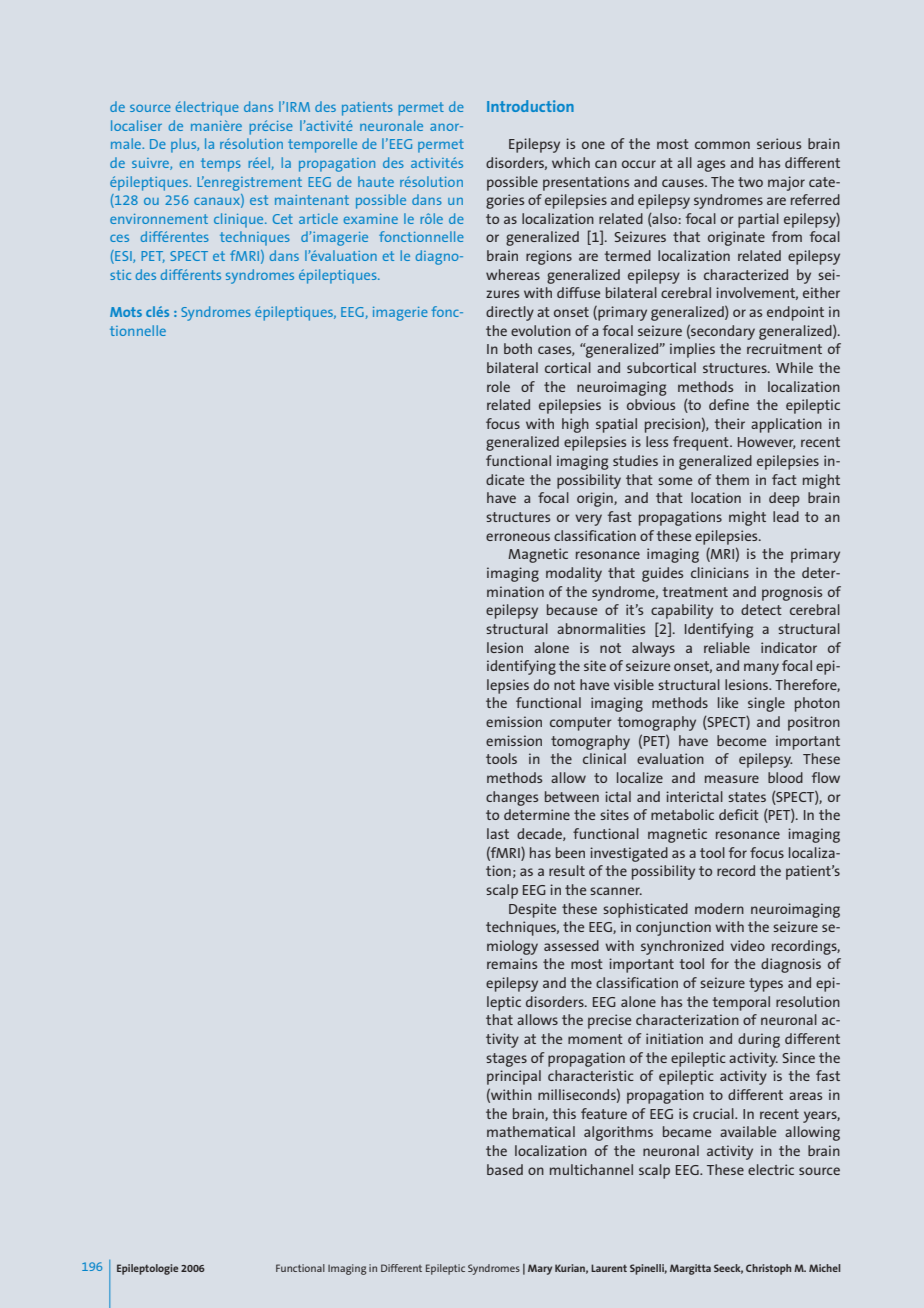 Image resolution: width=924 pixels, height=1308 pixels. What do you see at coordinates (221, 165) in the screenshot?
I see `temps` at bounding box center [221, 165].
